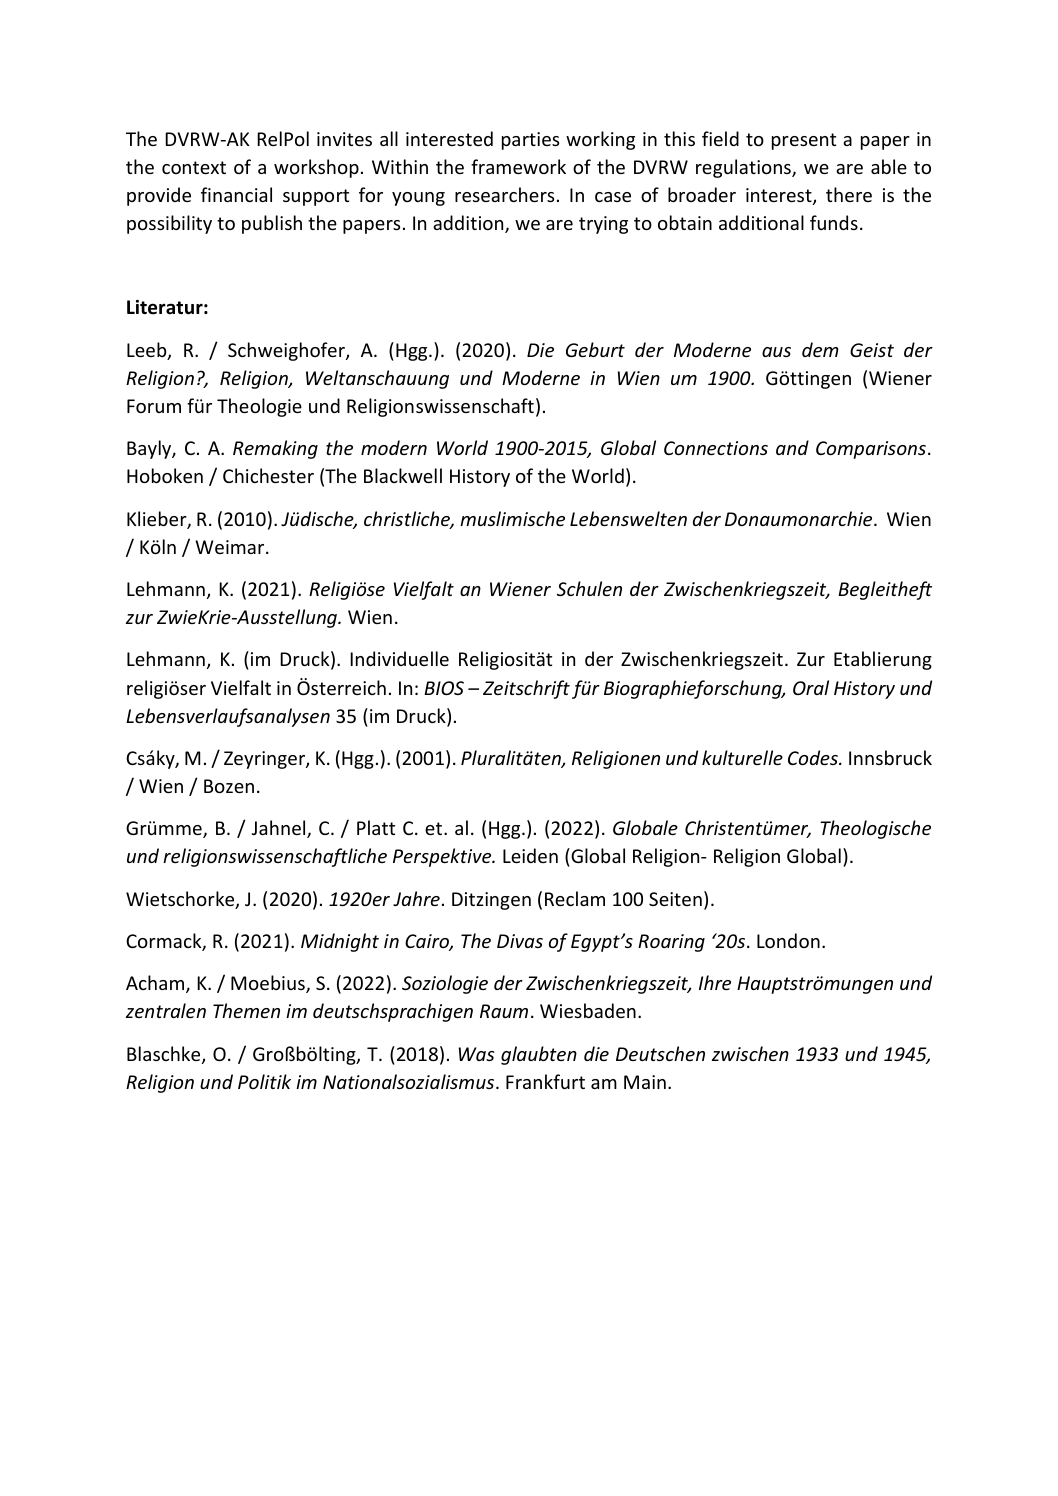 This screenshot has width=1058, height=1496. Describe the element at coordinates (530, 855) in the screenshot. I see `Leiden` at that location.
